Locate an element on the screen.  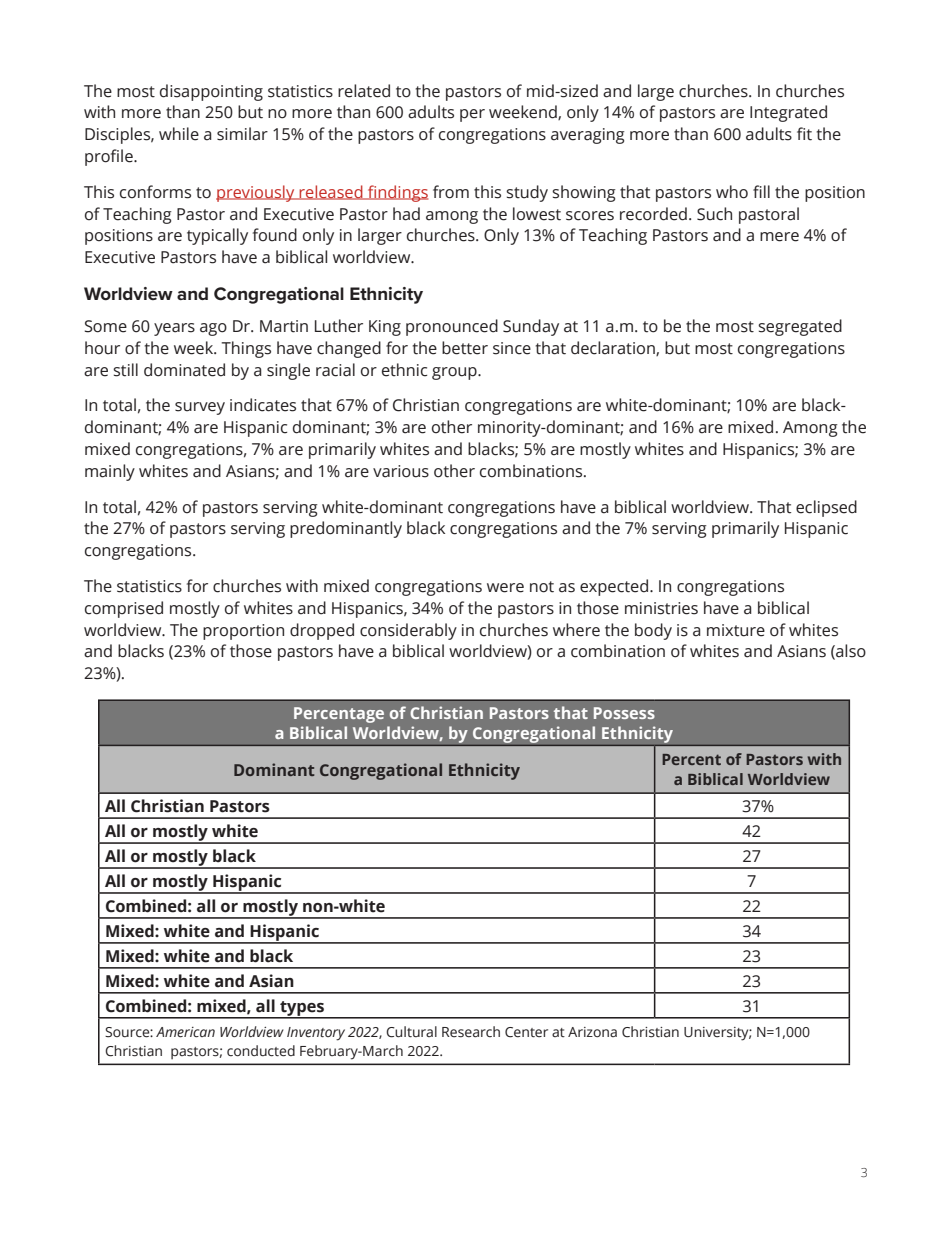
Integrated is located at coordinates (788, 113).
